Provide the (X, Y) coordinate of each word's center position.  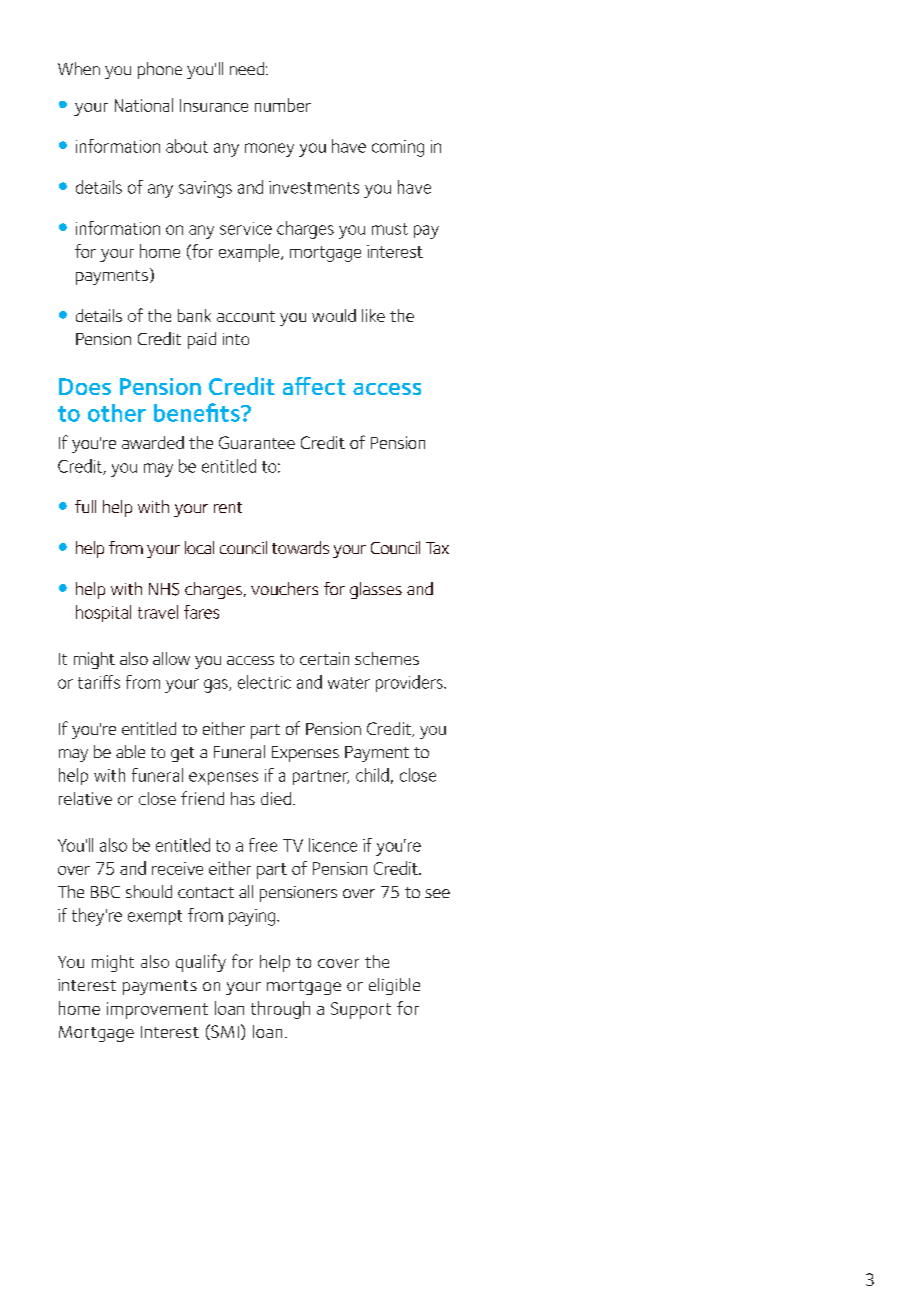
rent (228, 507)
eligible (394, 986)
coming (398, 148)
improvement (157, 1010)
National (144, 105)
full (85, 506)
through (280, 1010)
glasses (376, 590)
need (247, 68)
